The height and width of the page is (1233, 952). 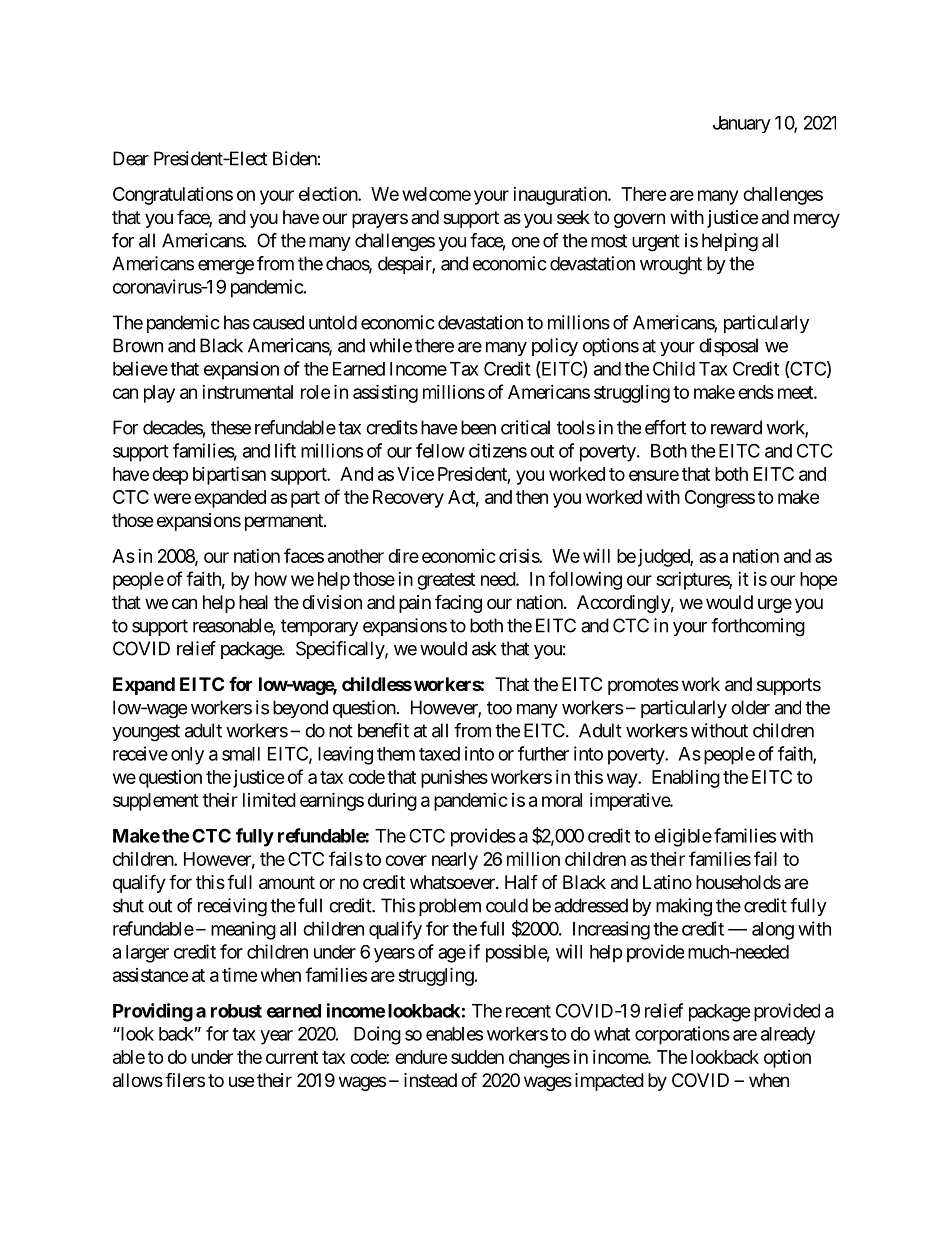 What do you see at coordinates (742, 124) in the page?
I see `January` at bounding box center [742, 124].
